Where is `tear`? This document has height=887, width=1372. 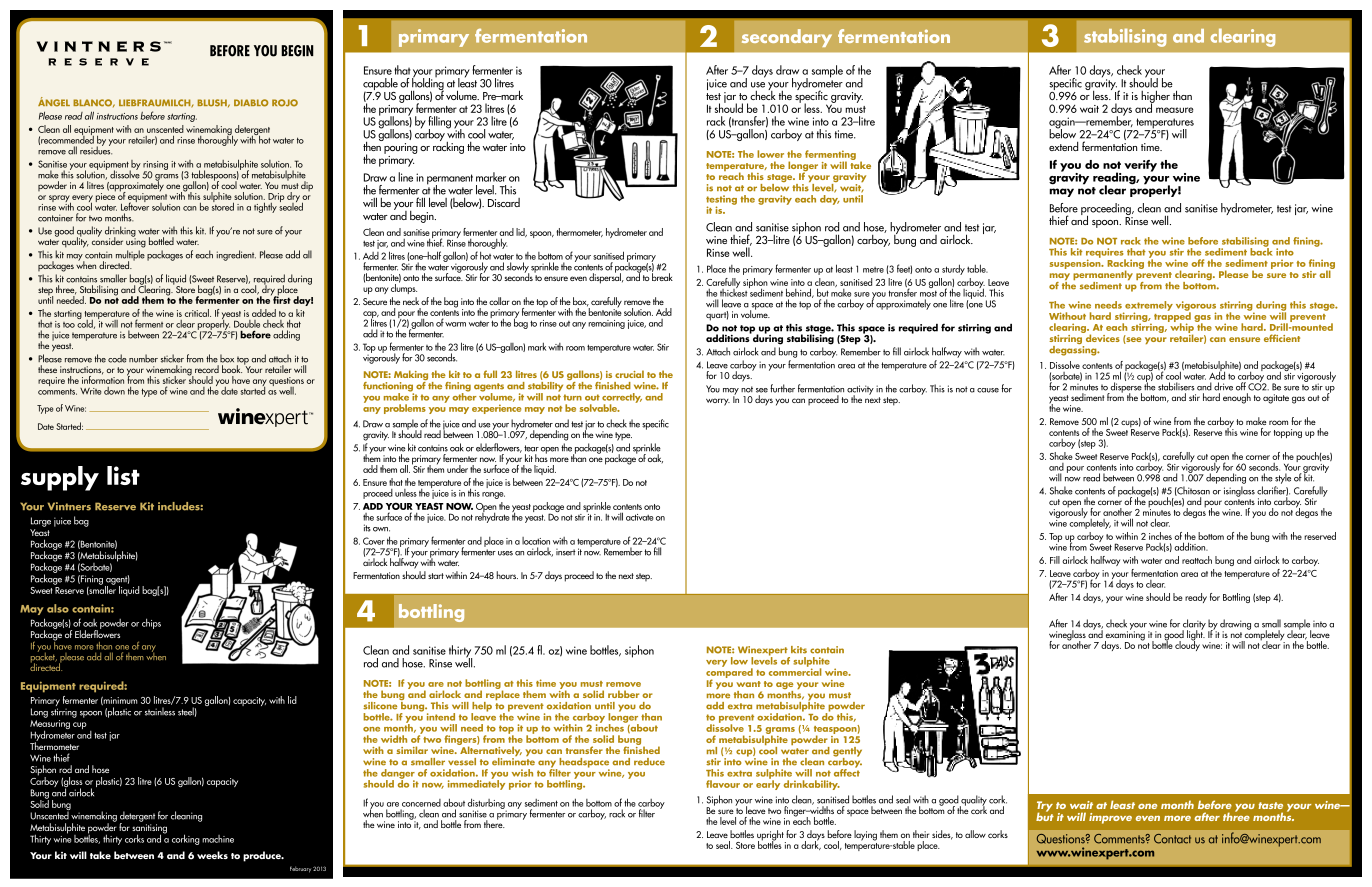
tear is located at coordinates (531, 448).
